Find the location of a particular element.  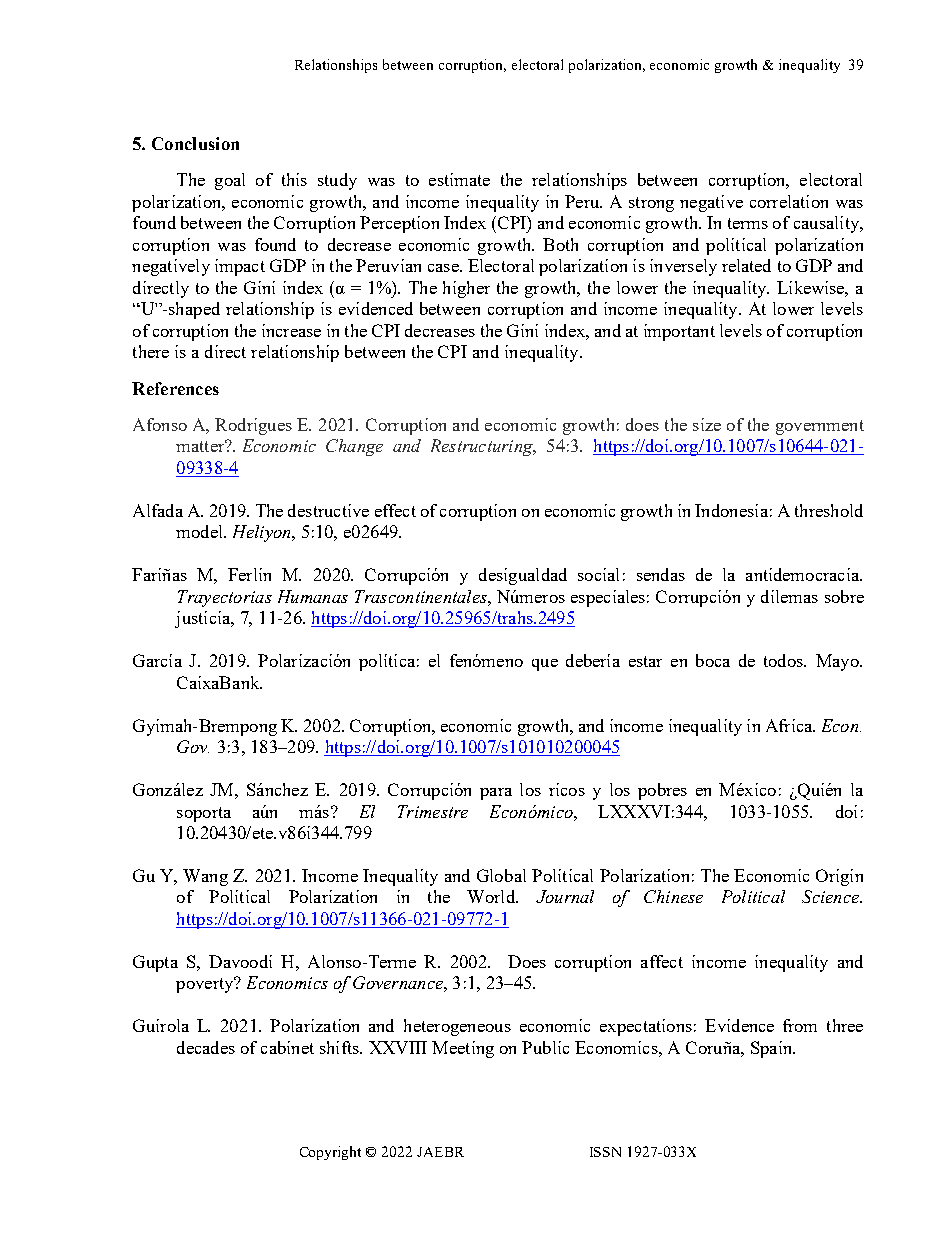

Restructuring is located at coordinates (483, 447).
